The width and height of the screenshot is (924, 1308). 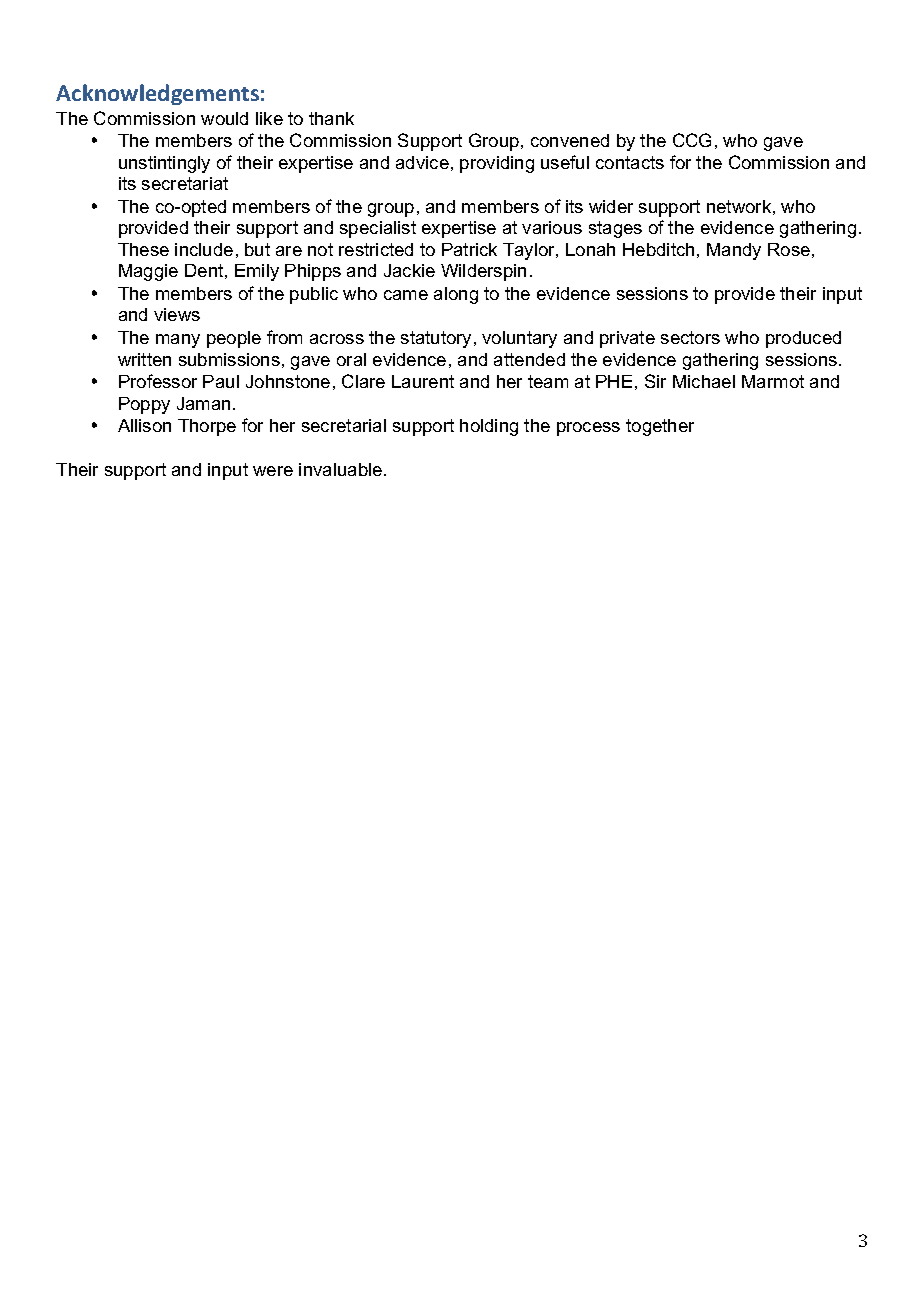 What do you see at coordinates (224, 118) in the screenshot?
I see `would` at bounding box center [224, 118].
